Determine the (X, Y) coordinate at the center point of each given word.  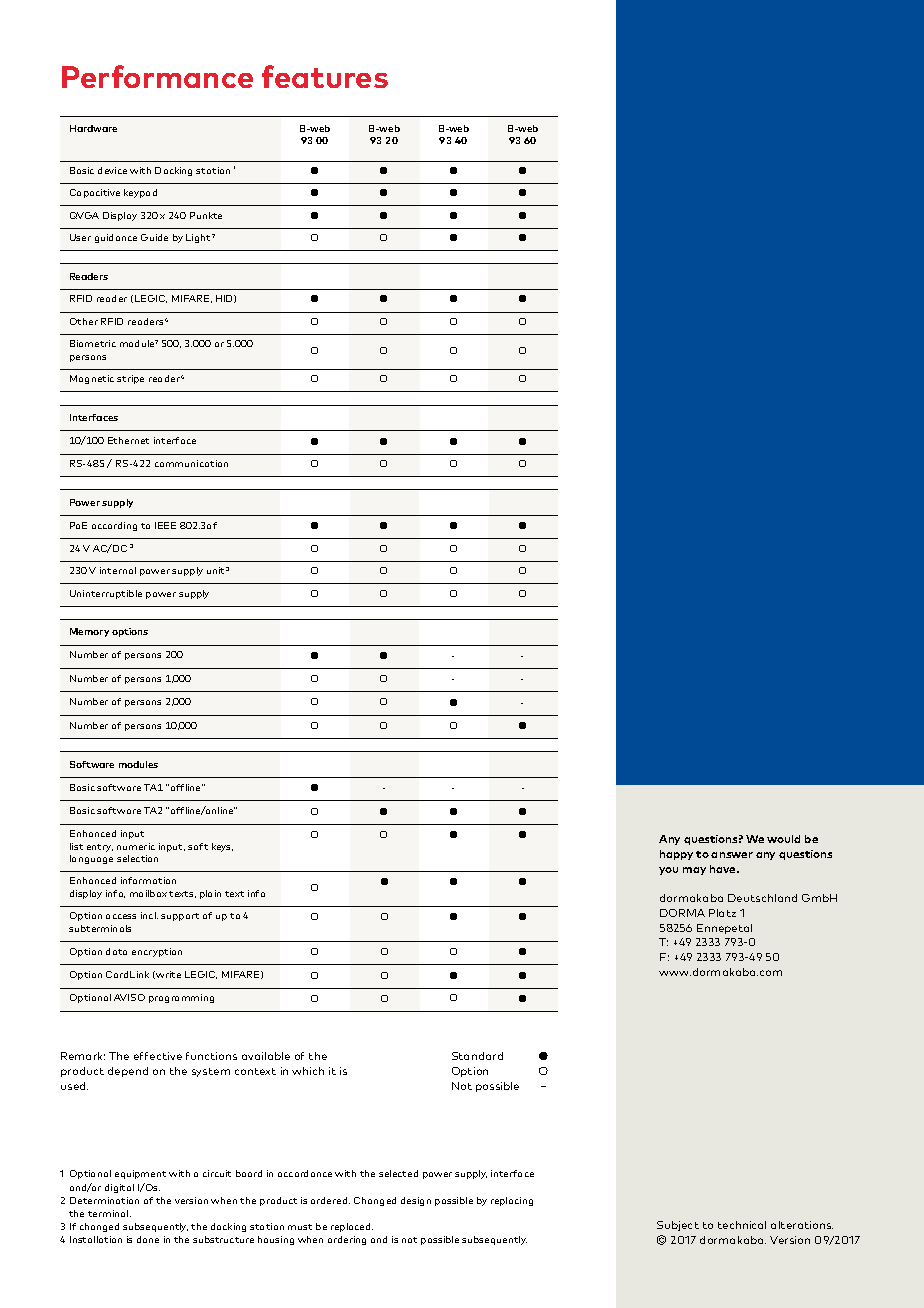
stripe (130, 379)
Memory (89, 632)
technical (742, 1225)
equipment (140, 1174)
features (325, 76)
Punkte (206, 215)
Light (198, 238)
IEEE (165, 525)
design (416, 1201)
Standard (477, 1056)
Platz (722, 913)
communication (191, 463)
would (783, 839)
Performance (157, 76)
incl (149, 915)
